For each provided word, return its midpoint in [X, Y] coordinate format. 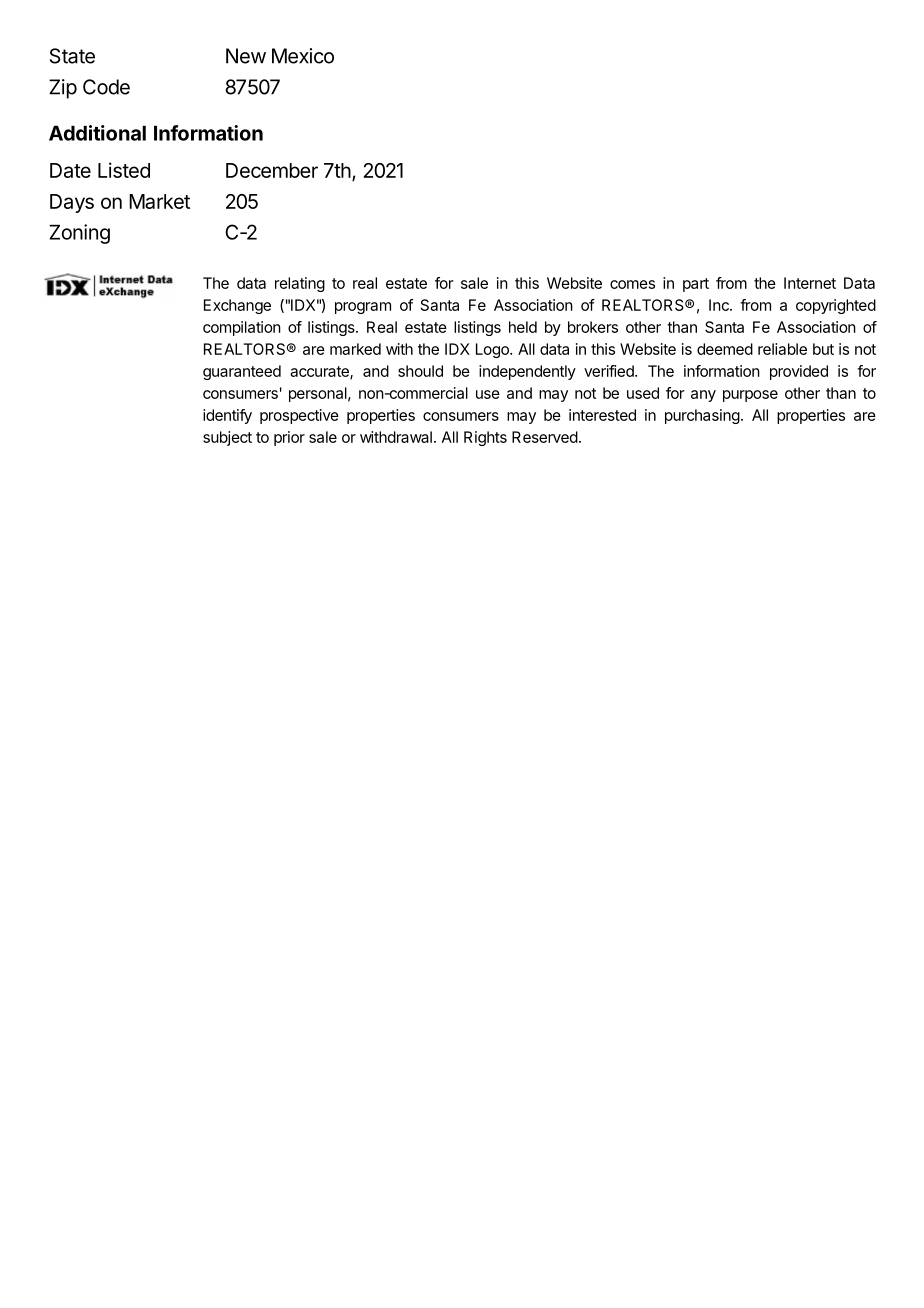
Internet [810, 283]
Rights [485, 438]
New [246, 56]
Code [106, 87]
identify [227, 416]
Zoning [79, 234]
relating [300, 284]
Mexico [303, 56]
